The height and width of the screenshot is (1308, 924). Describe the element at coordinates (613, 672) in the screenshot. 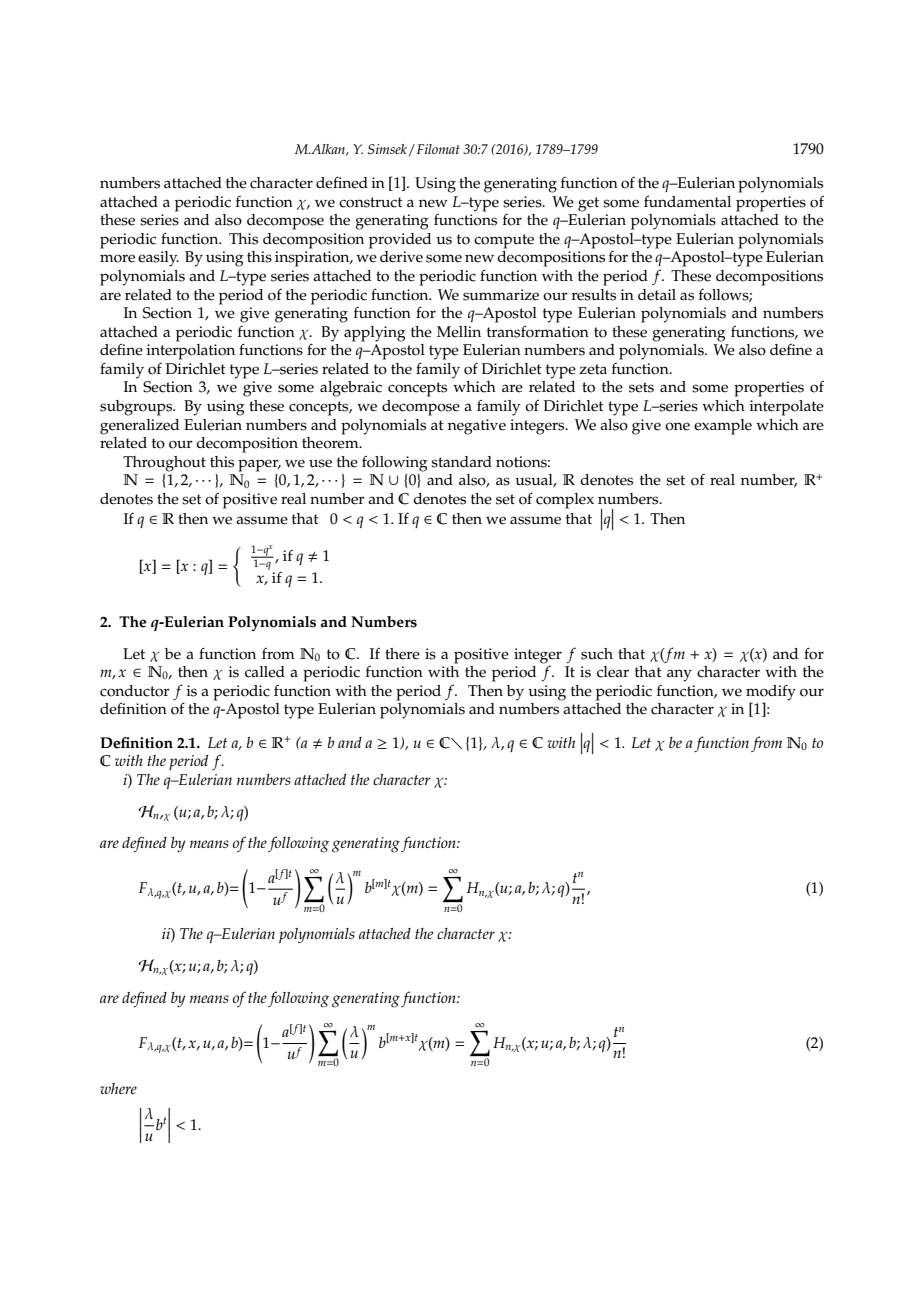

I see `clear` at that location.
